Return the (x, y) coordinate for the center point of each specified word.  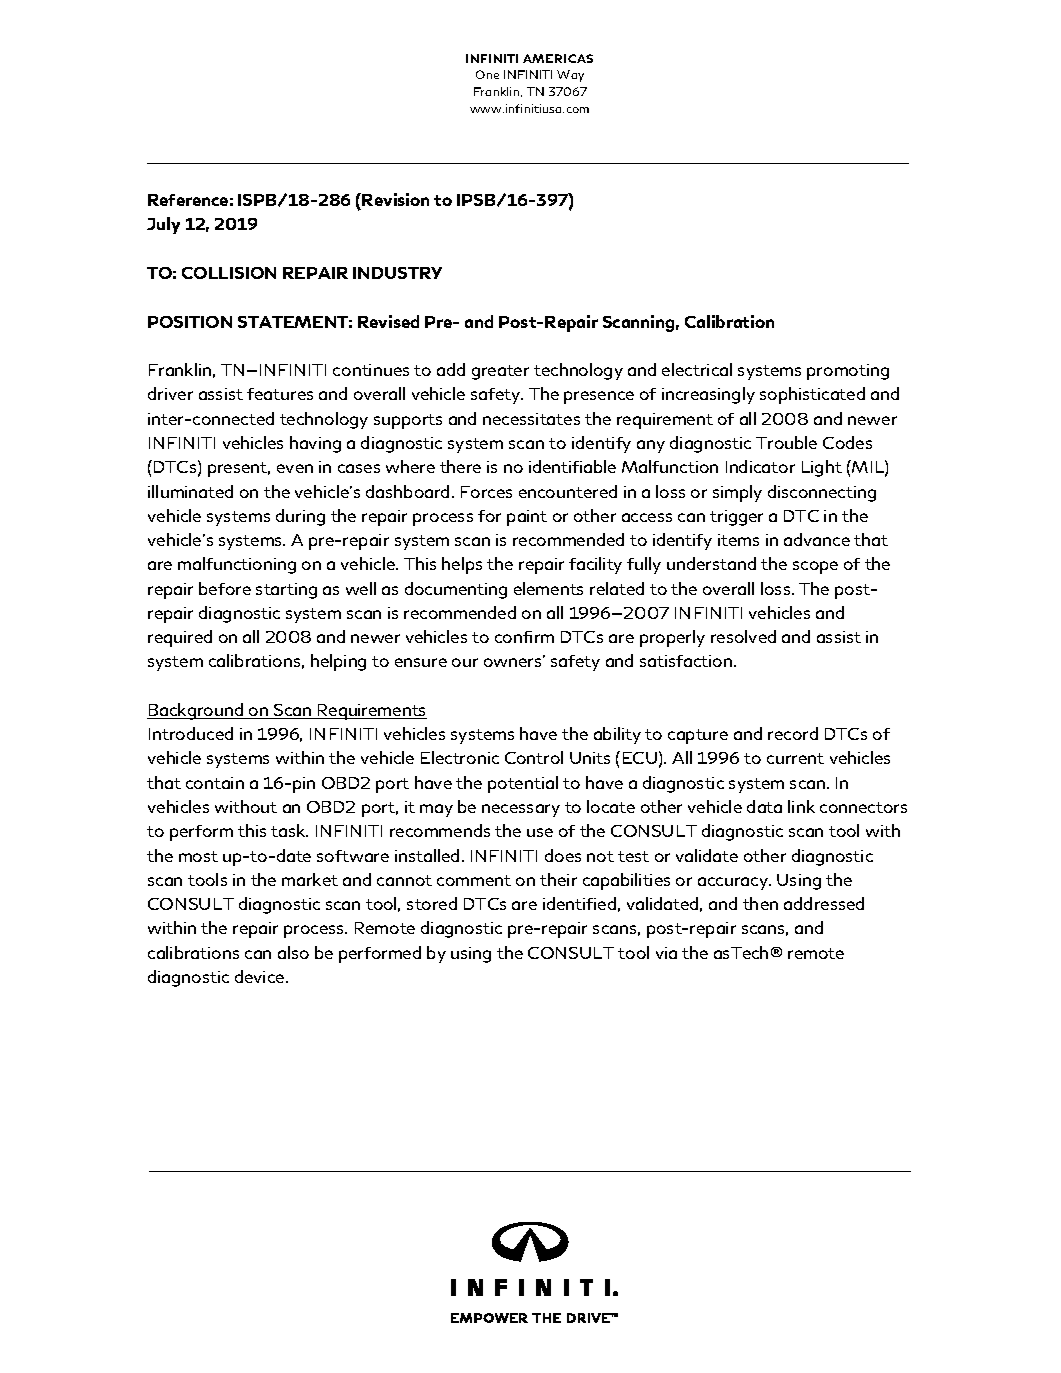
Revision (395, 199)
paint (527, 518)
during (300, 517)
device (261, 976)
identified (579, 903)
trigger (736, 518)
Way (570, 76)
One (487, 74)
